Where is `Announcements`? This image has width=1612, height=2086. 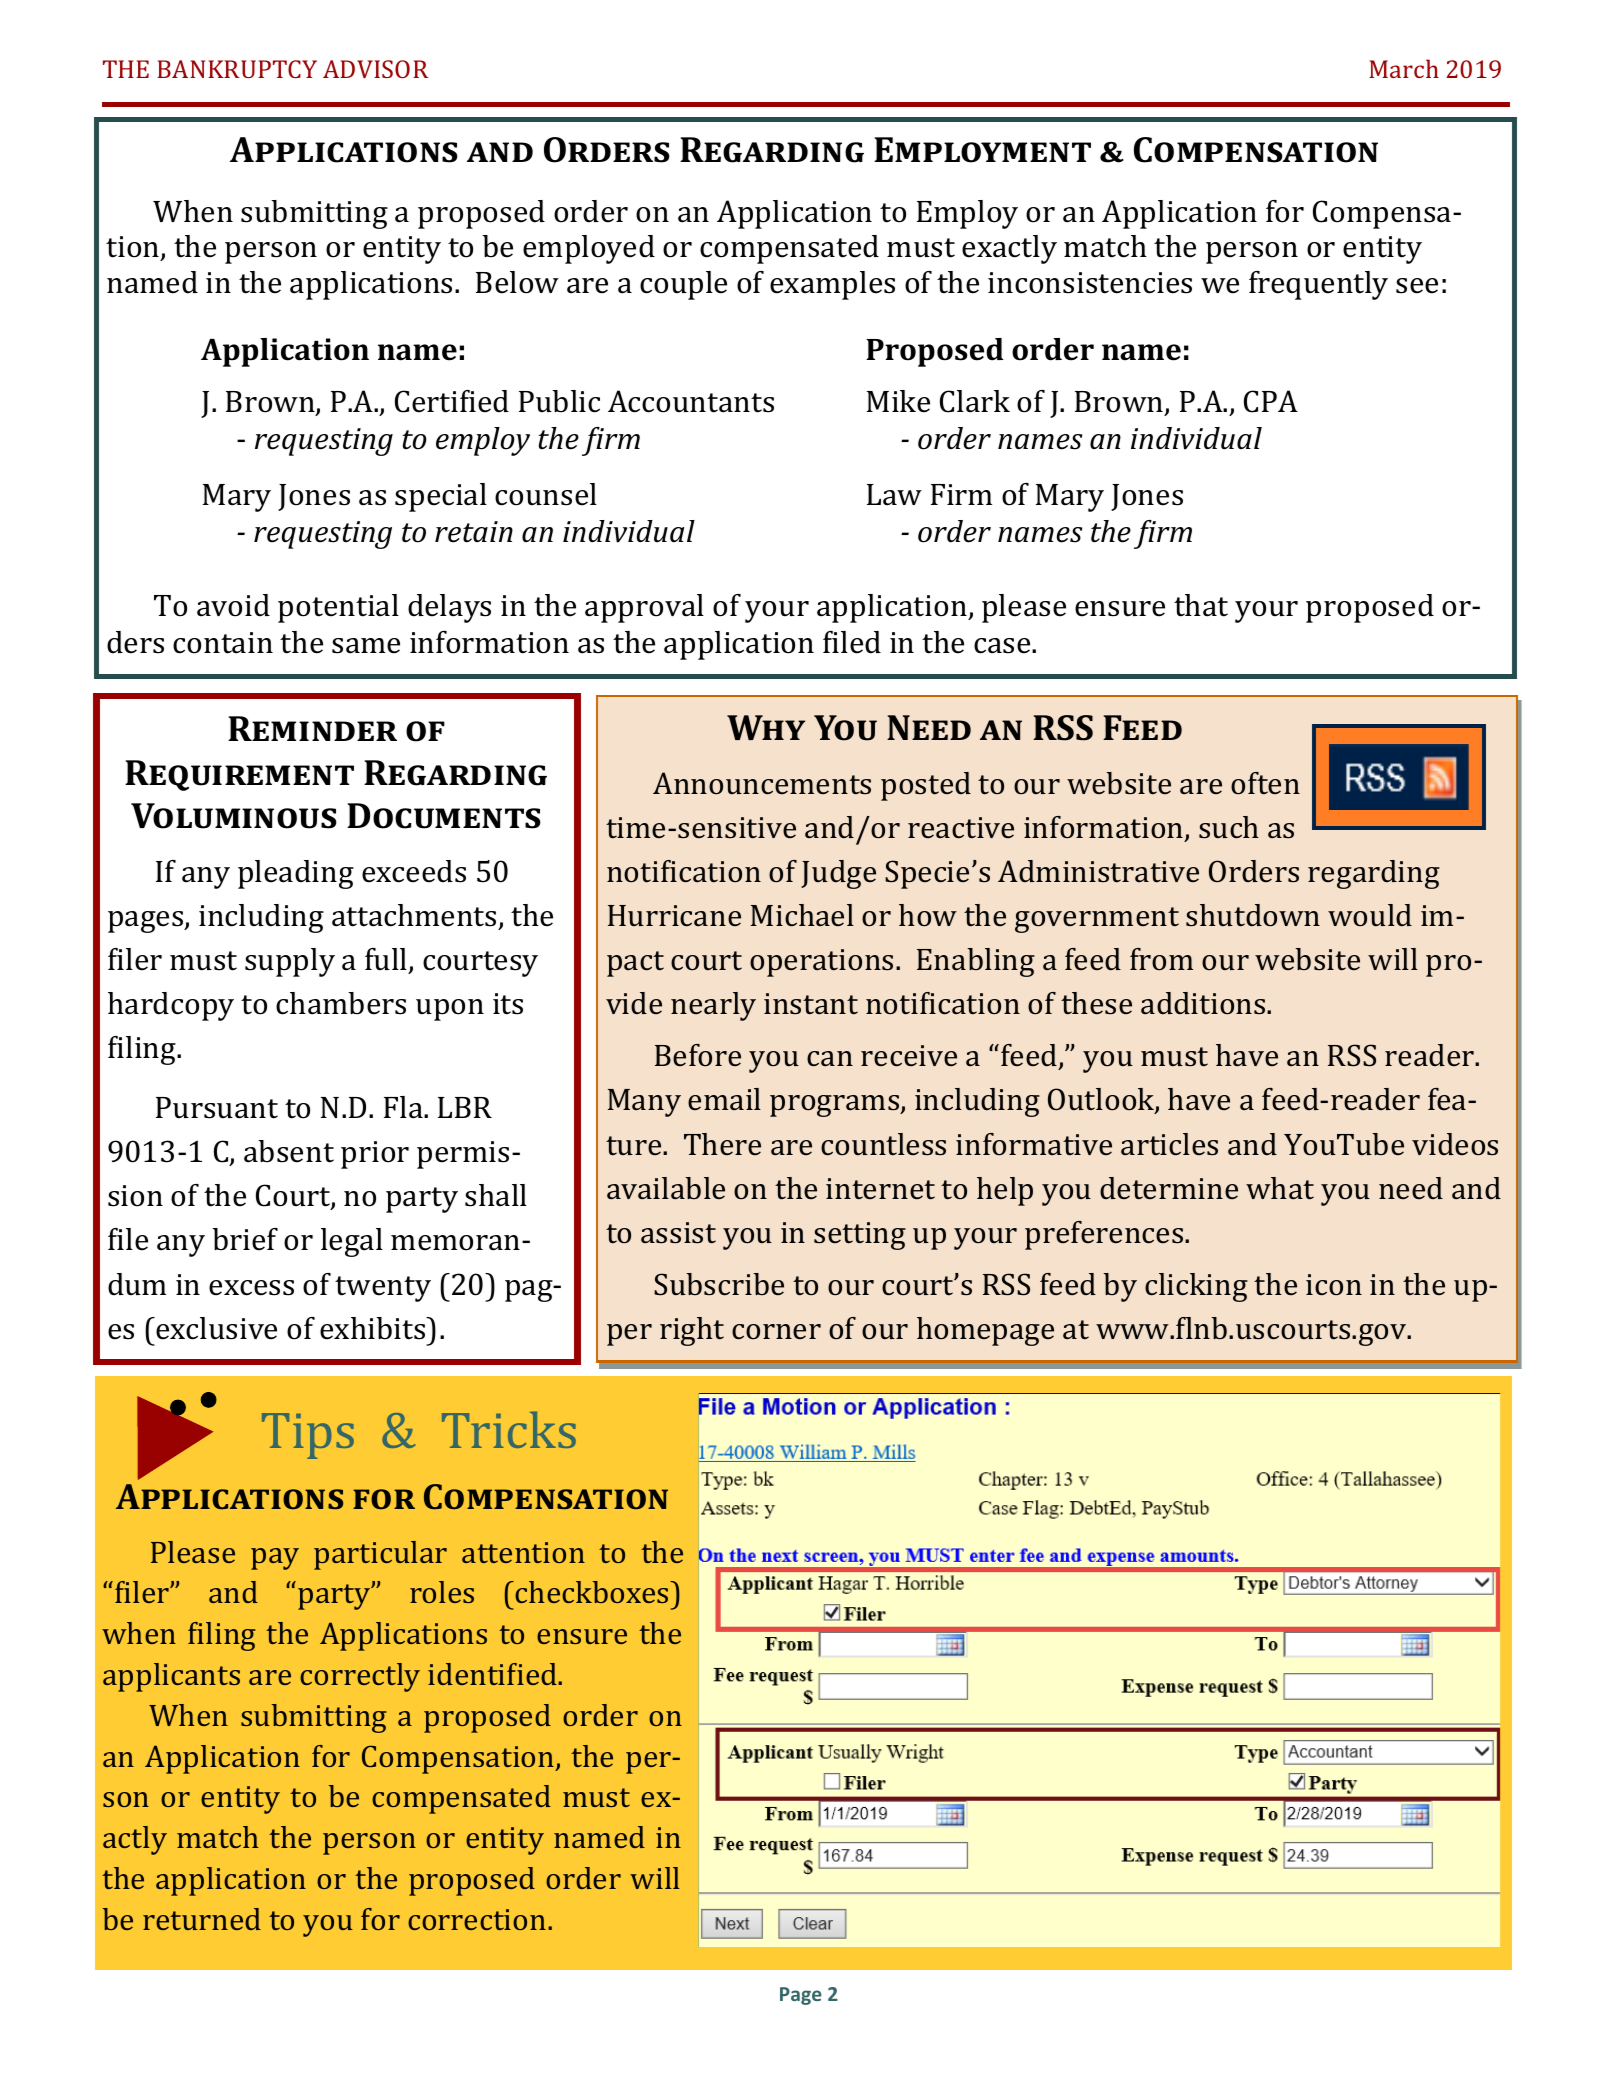 Announcements is located at coordinates (762, 783).
